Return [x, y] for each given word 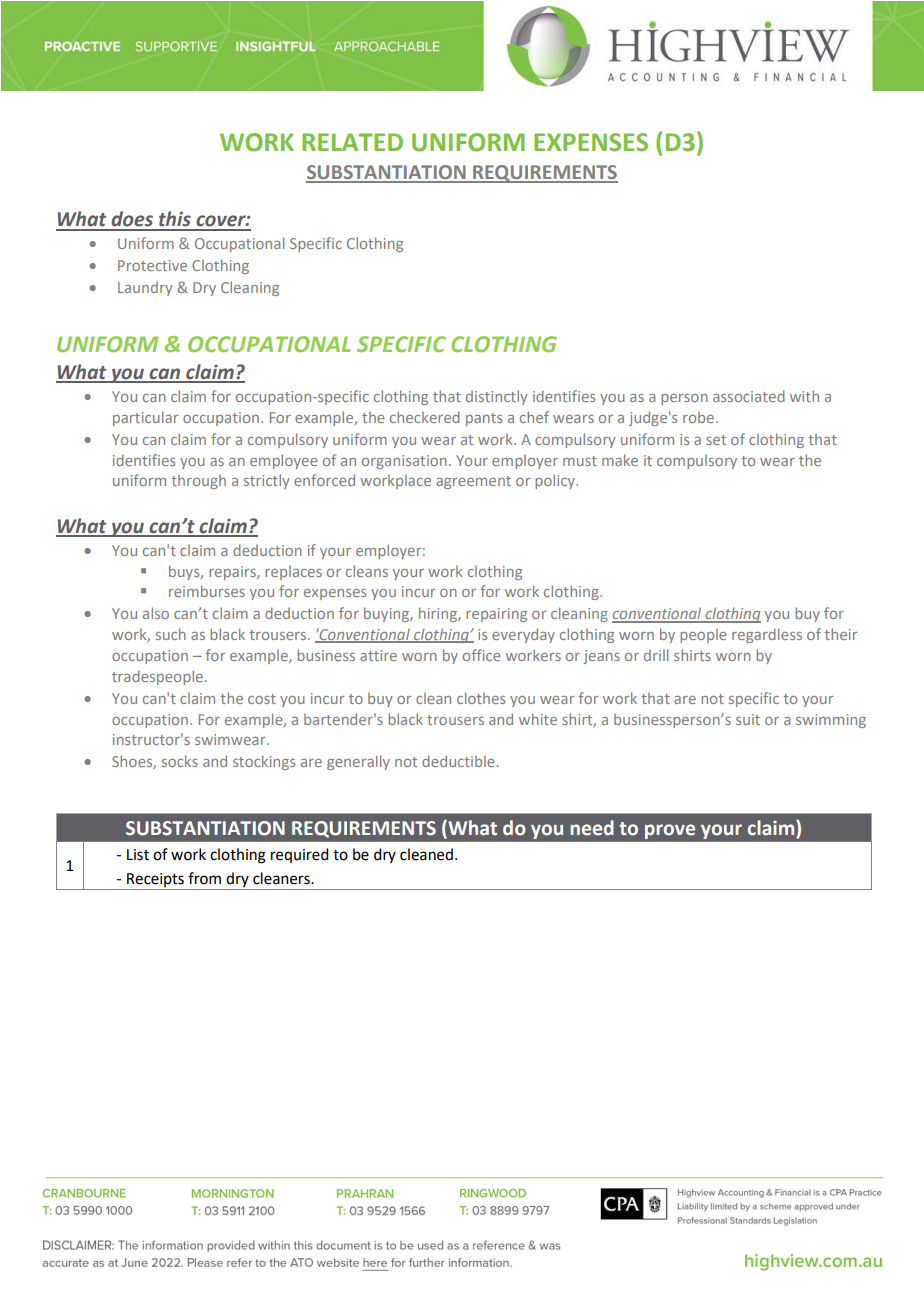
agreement [473, 482]
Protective [152, 265]
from [204, 878]
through [198, 482]
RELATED [352, 142]
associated [749, 396]
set [716, 440]
